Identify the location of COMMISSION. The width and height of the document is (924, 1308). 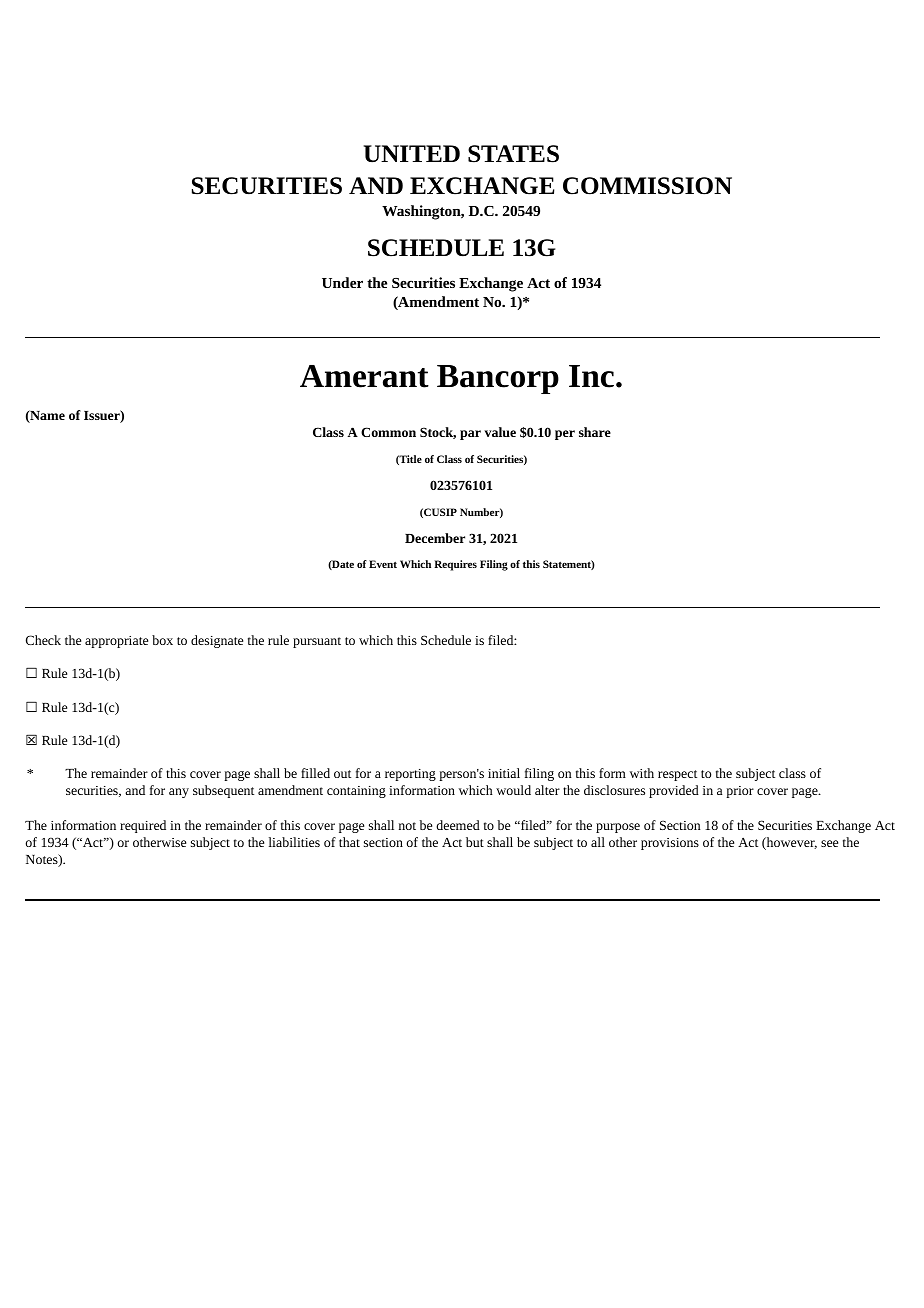
(647, 186).
